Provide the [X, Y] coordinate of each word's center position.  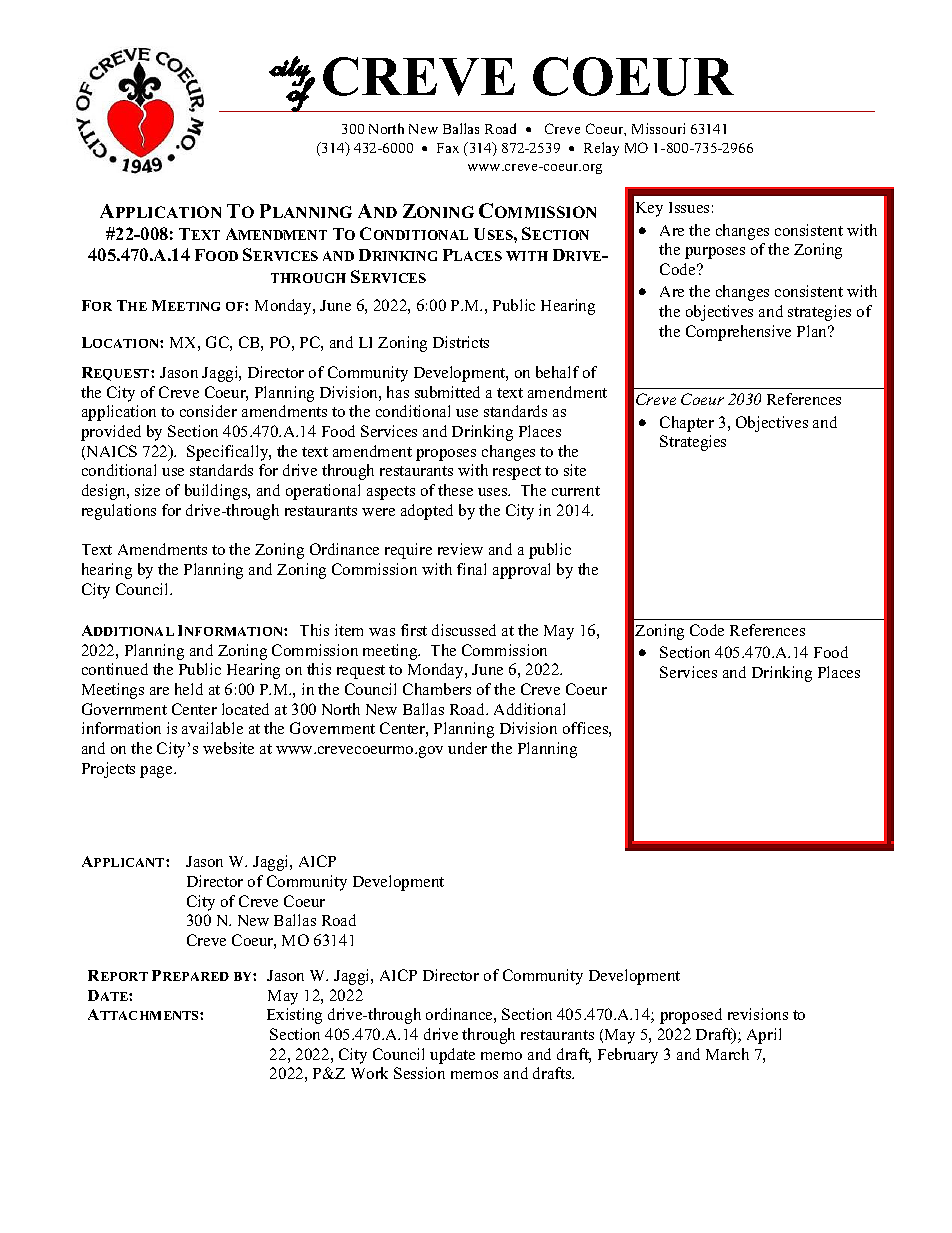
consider [208, 411]
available [212, 728]
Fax [448, 148]
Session [419, 1073]
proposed [691, 1016]
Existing [294, 1016]
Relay [601, 149]
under [467, 748]
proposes [446, 455]
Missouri [658, 128]
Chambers [437, 689]
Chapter [687, 424]
